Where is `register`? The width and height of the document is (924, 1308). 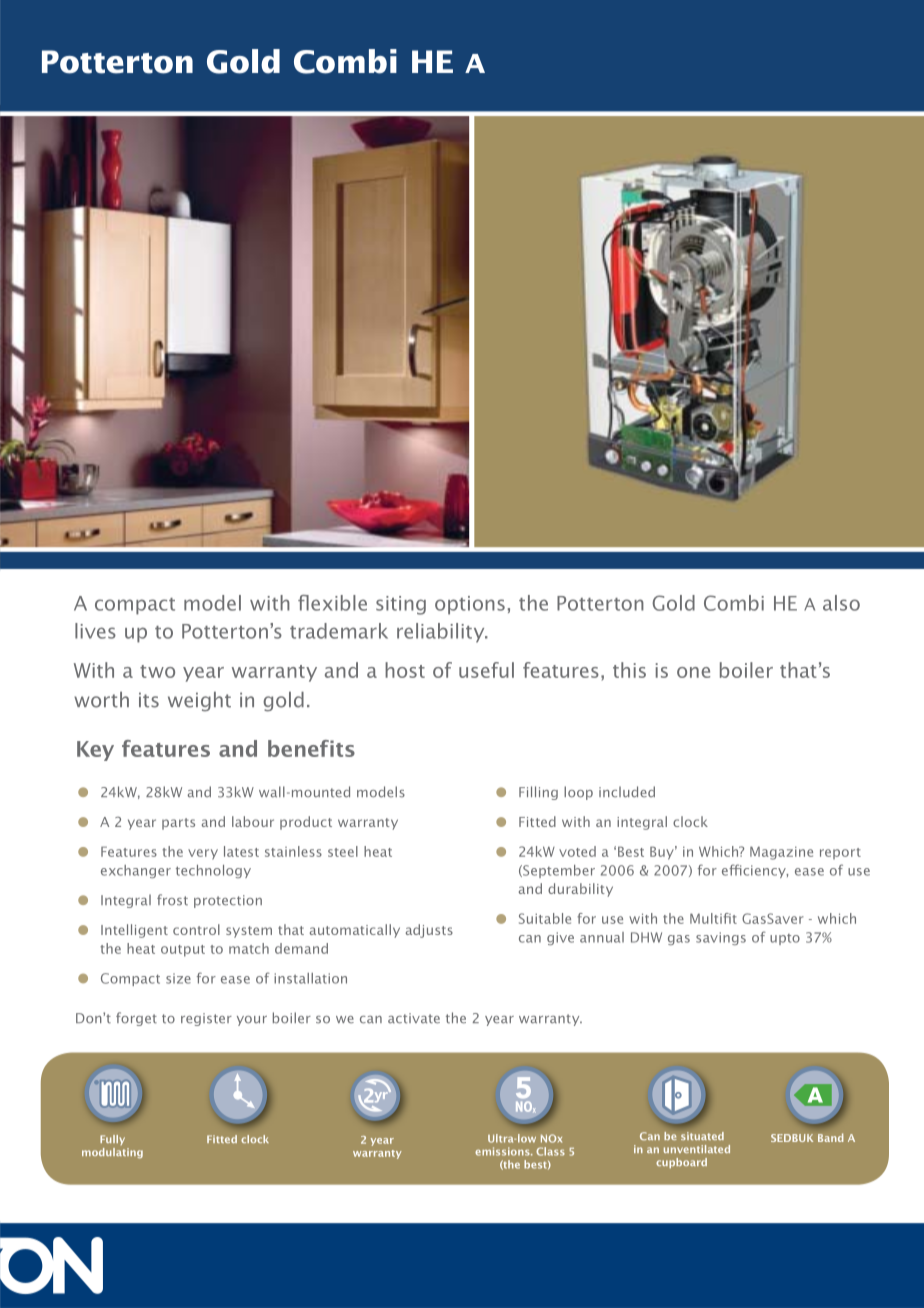 register is located at coordinates (206, 1019).
